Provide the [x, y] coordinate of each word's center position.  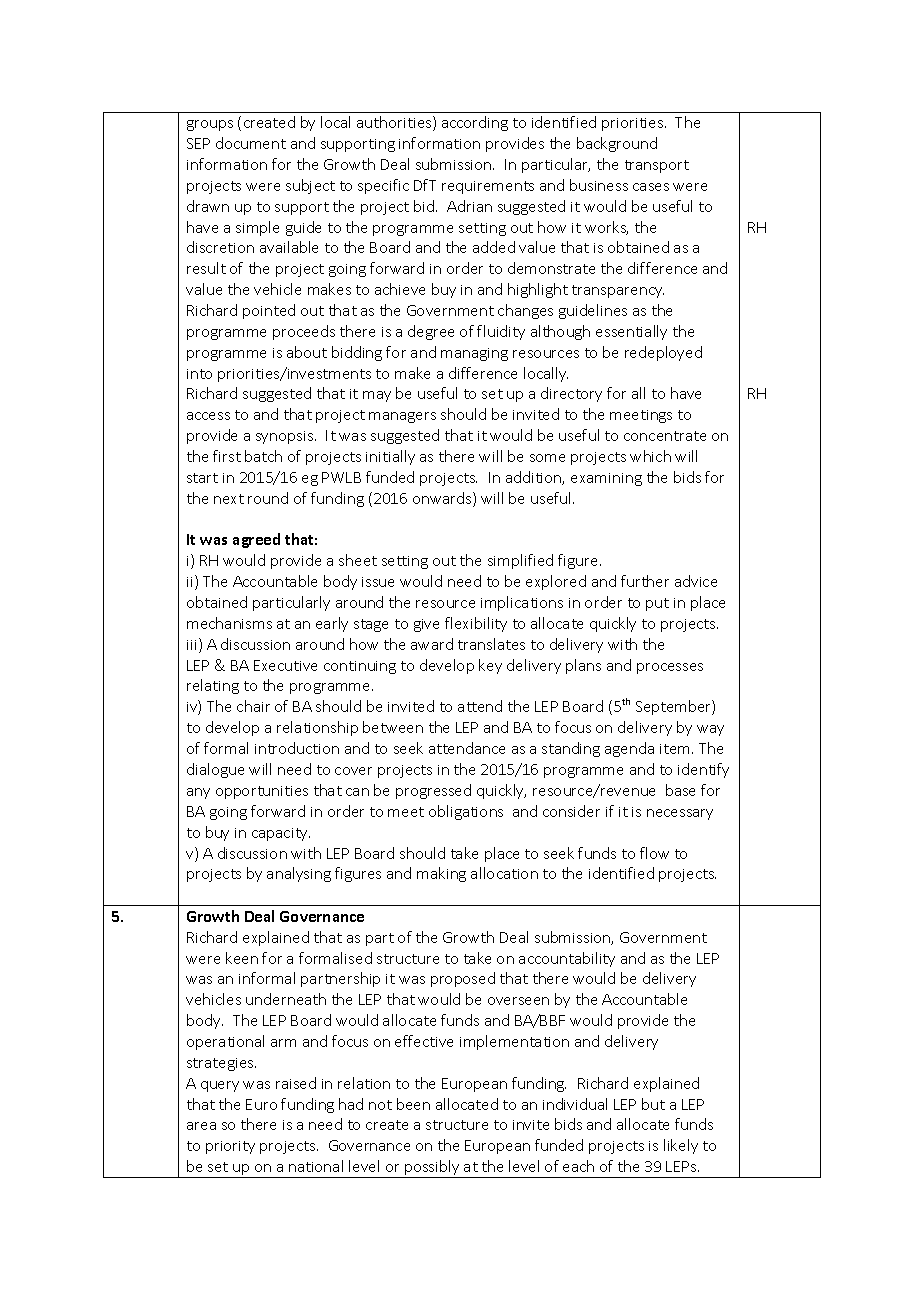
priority [230, 1147]
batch [263, 456]
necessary [680, 814]
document [251, 143]
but [653, 1104]
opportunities [262, 792]
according [475, 123]
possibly [432, 1169]
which [650, 456]
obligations [466, 812]
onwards [443, 499]
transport [657, 166]
